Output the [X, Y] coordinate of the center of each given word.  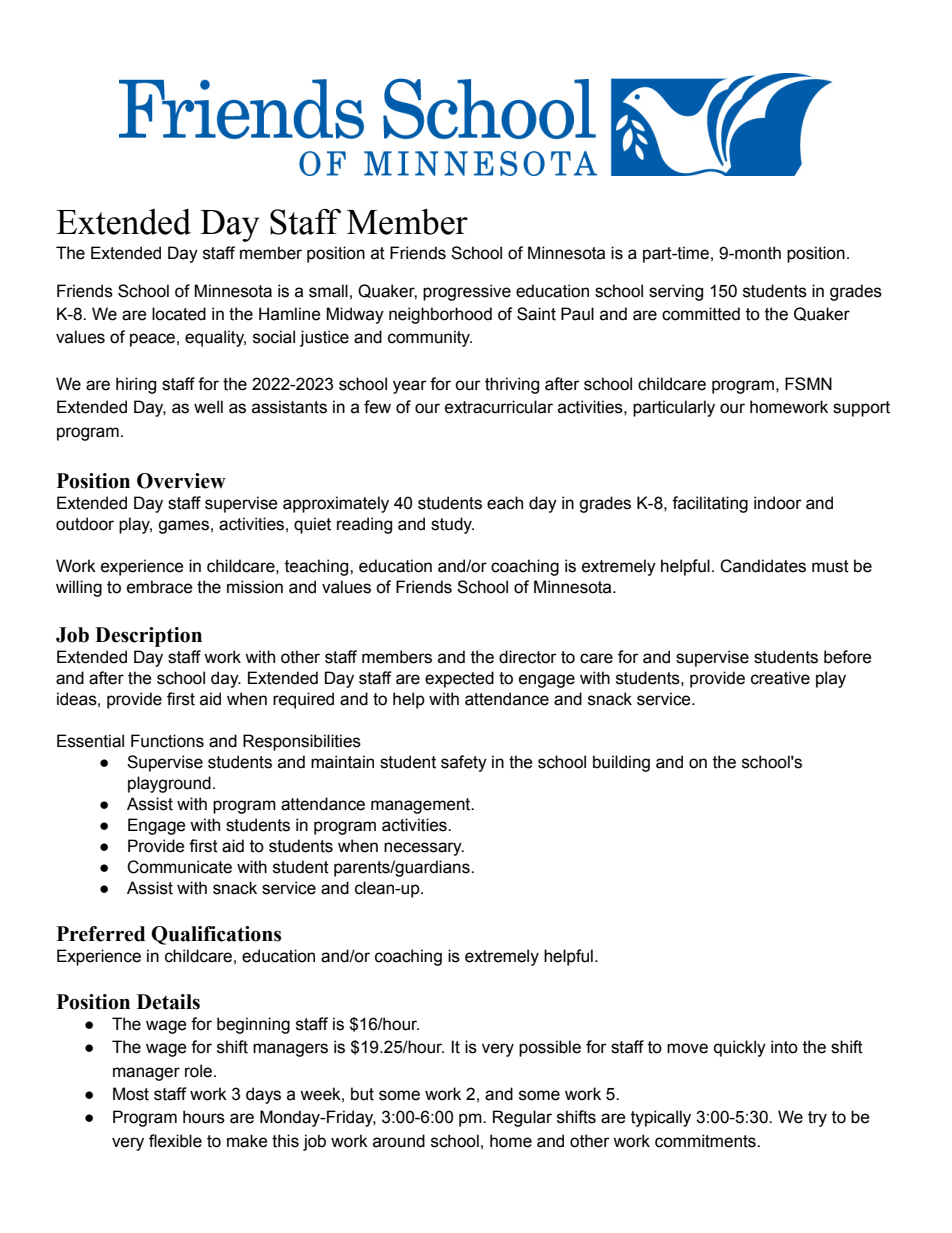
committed [701, 314]
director [528, 657]
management [422, 806]
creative [780, 678]
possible [550, 1048]
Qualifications [216, 935]
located [179, 314]
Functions [167, 741]
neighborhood [440, 315]
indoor [778, 503]
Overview [181, 481]
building [621, 763]
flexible [175, 1141]
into [784, 1047]
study [452, 525]
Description [148, 637]
